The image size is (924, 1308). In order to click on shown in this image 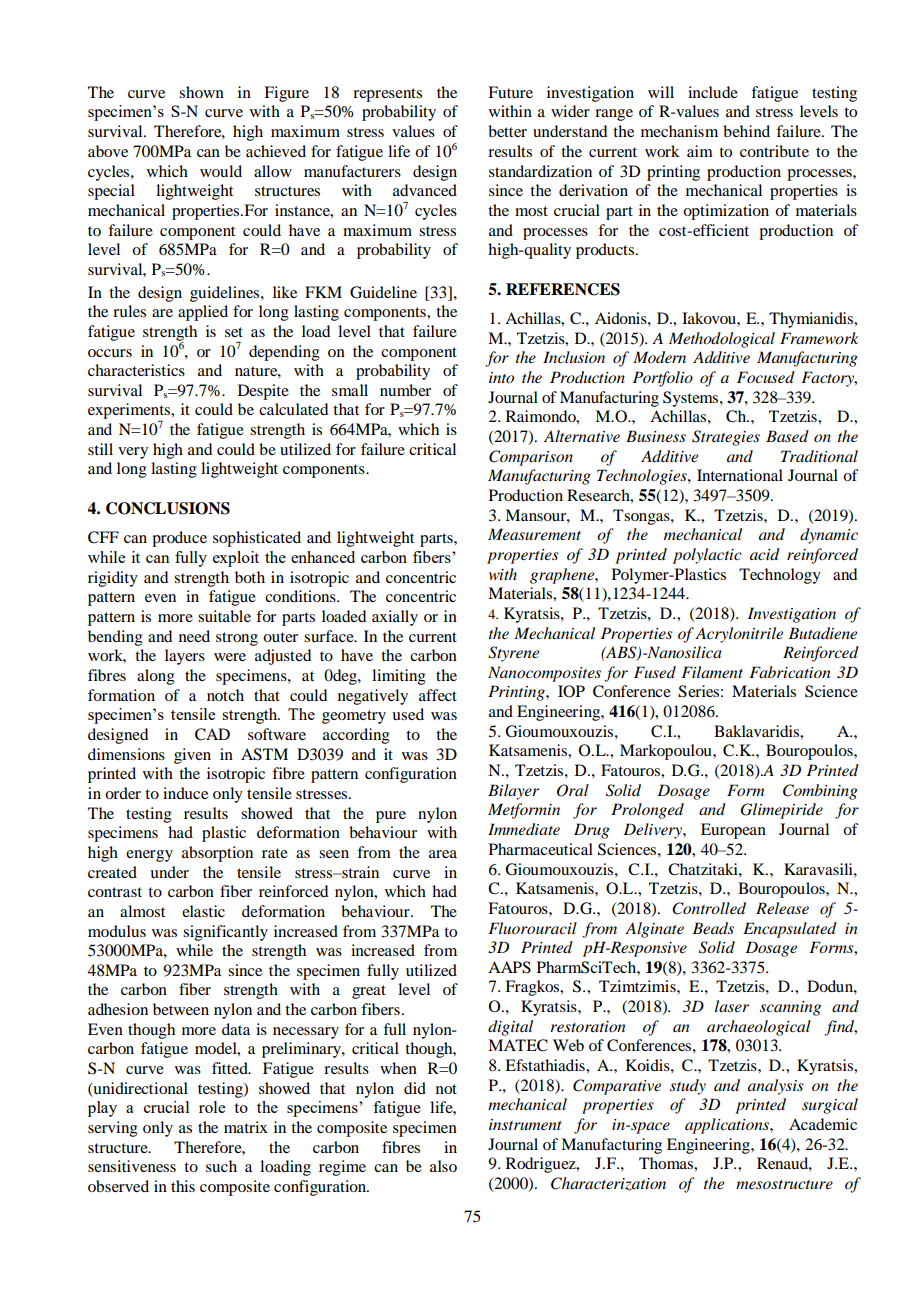, I will do `click(201, 92)`.
